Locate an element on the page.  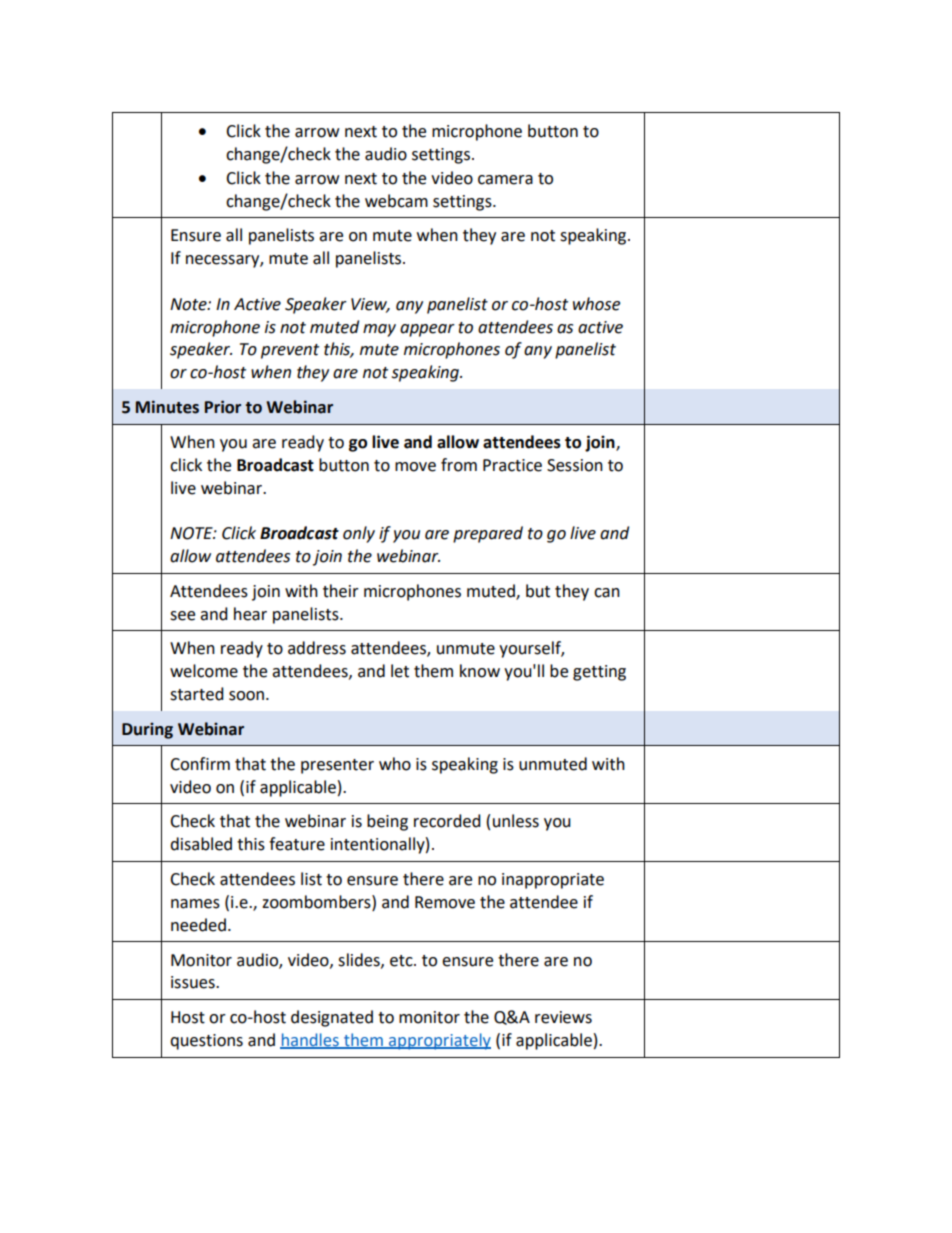
their is located at coordinates (341, 591).
